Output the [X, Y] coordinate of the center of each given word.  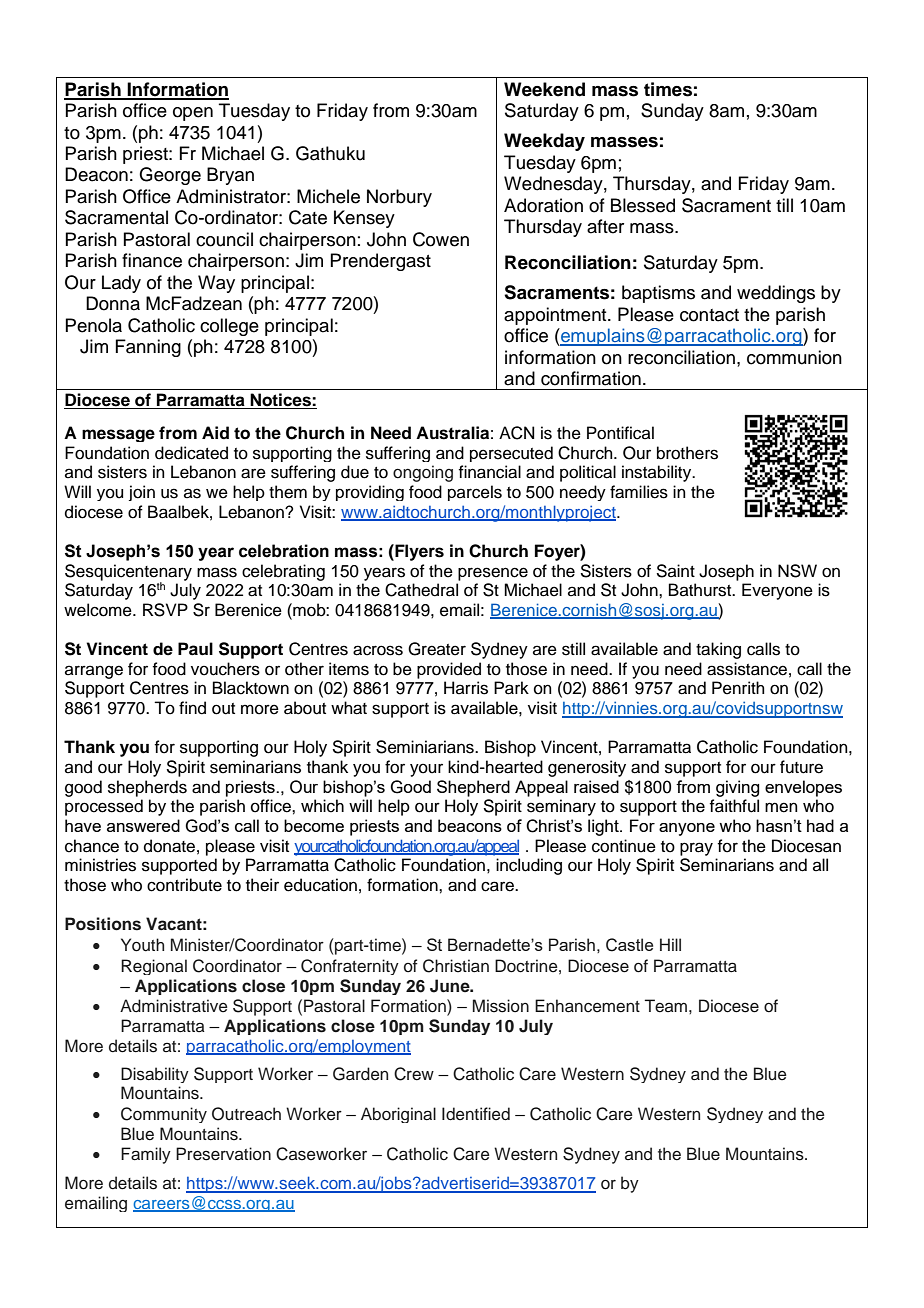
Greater [437, 649]
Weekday [544, 142]
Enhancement [587, 1006]
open [193, 114]
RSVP [165, 610]
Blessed [643, 205]
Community [164, 1115]
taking [718, 650]
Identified [476, 1114]
